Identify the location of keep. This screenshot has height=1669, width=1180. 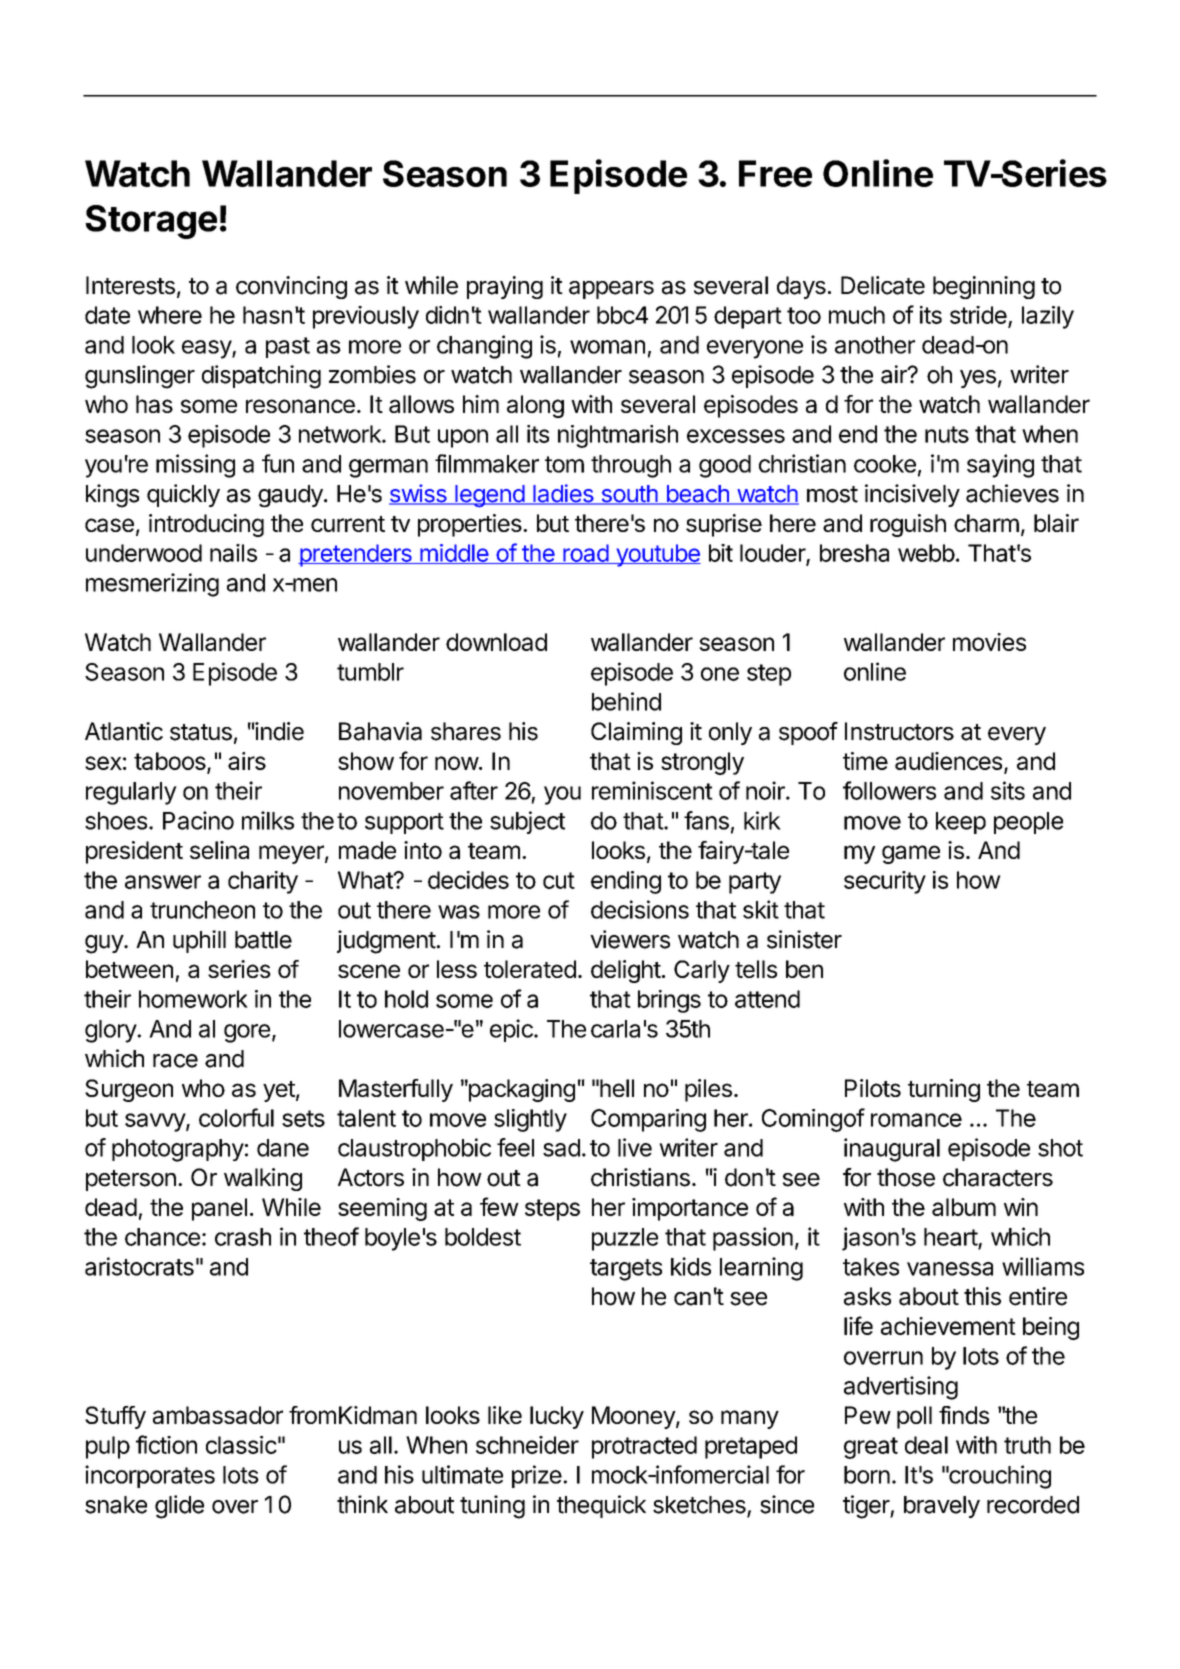
(961, 823).
